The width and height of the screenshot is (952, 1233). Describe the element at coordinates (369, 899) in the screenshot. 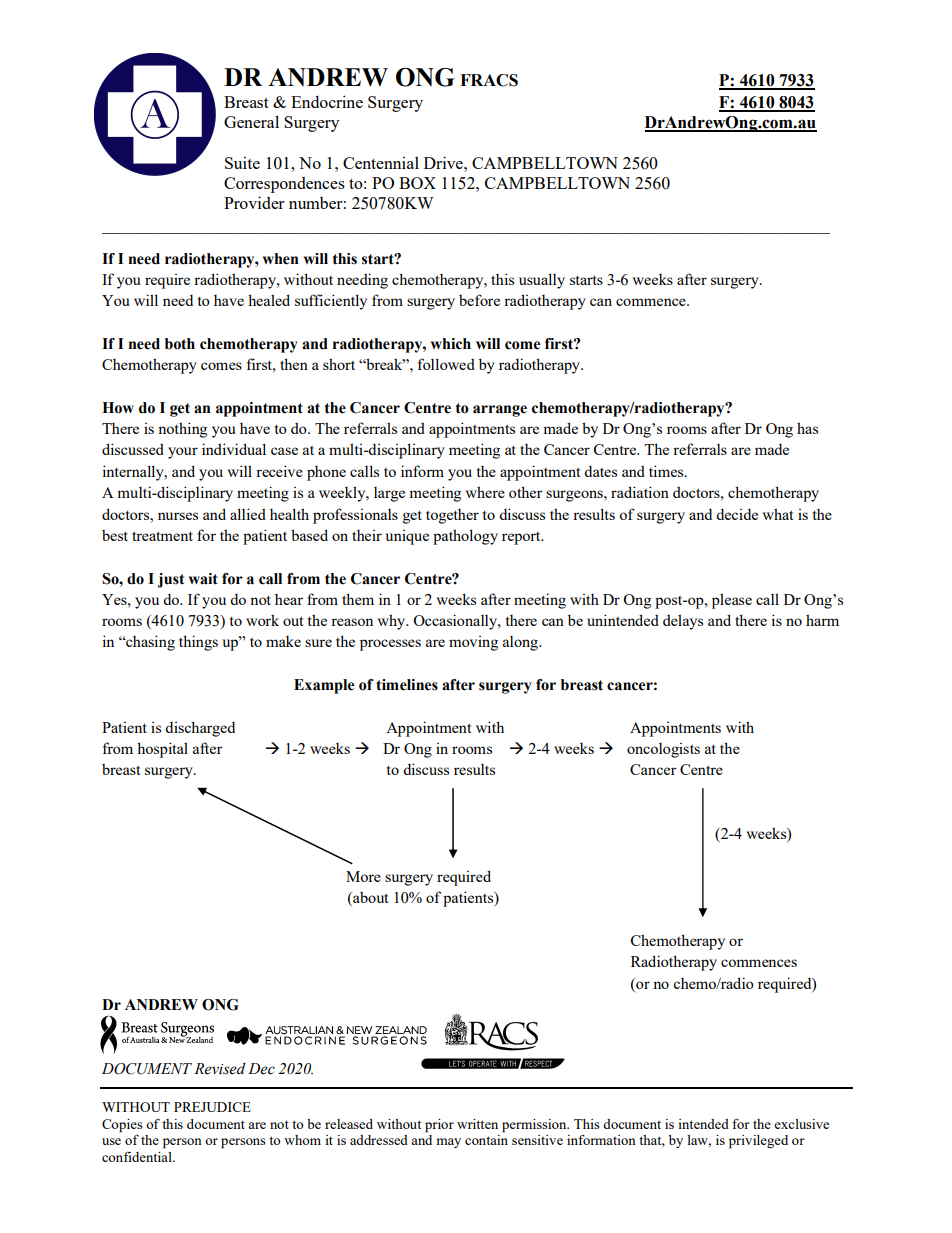

I see `about` at that location.
